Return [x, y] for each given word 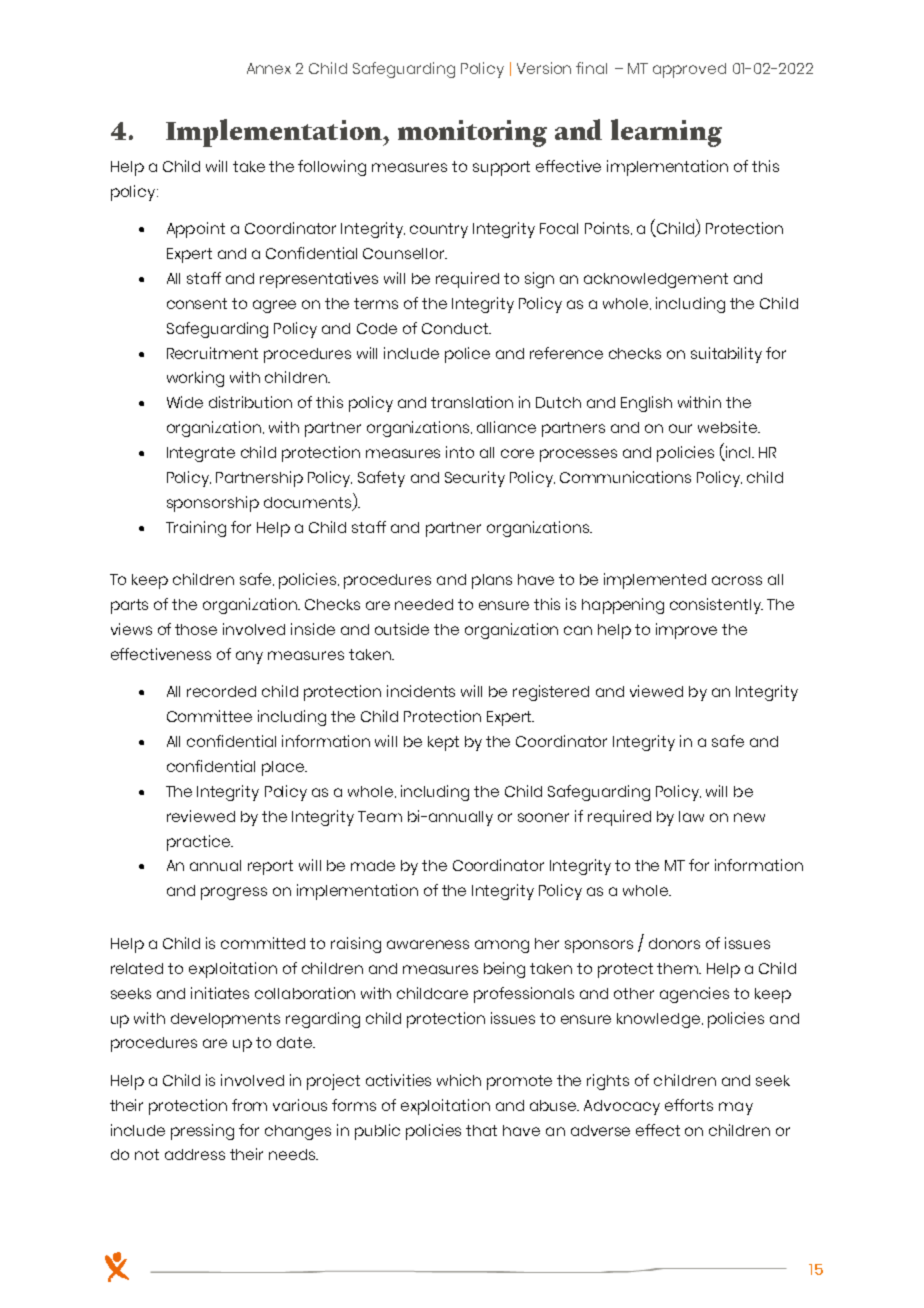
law [691, 816]
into [460, 452]
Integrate [201, 454]
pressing [202, 1132]
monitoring [472, 133]
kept [443, 743]
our [680, 428]
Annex [269, 68]
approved [689, 70]
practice [199, 843]
